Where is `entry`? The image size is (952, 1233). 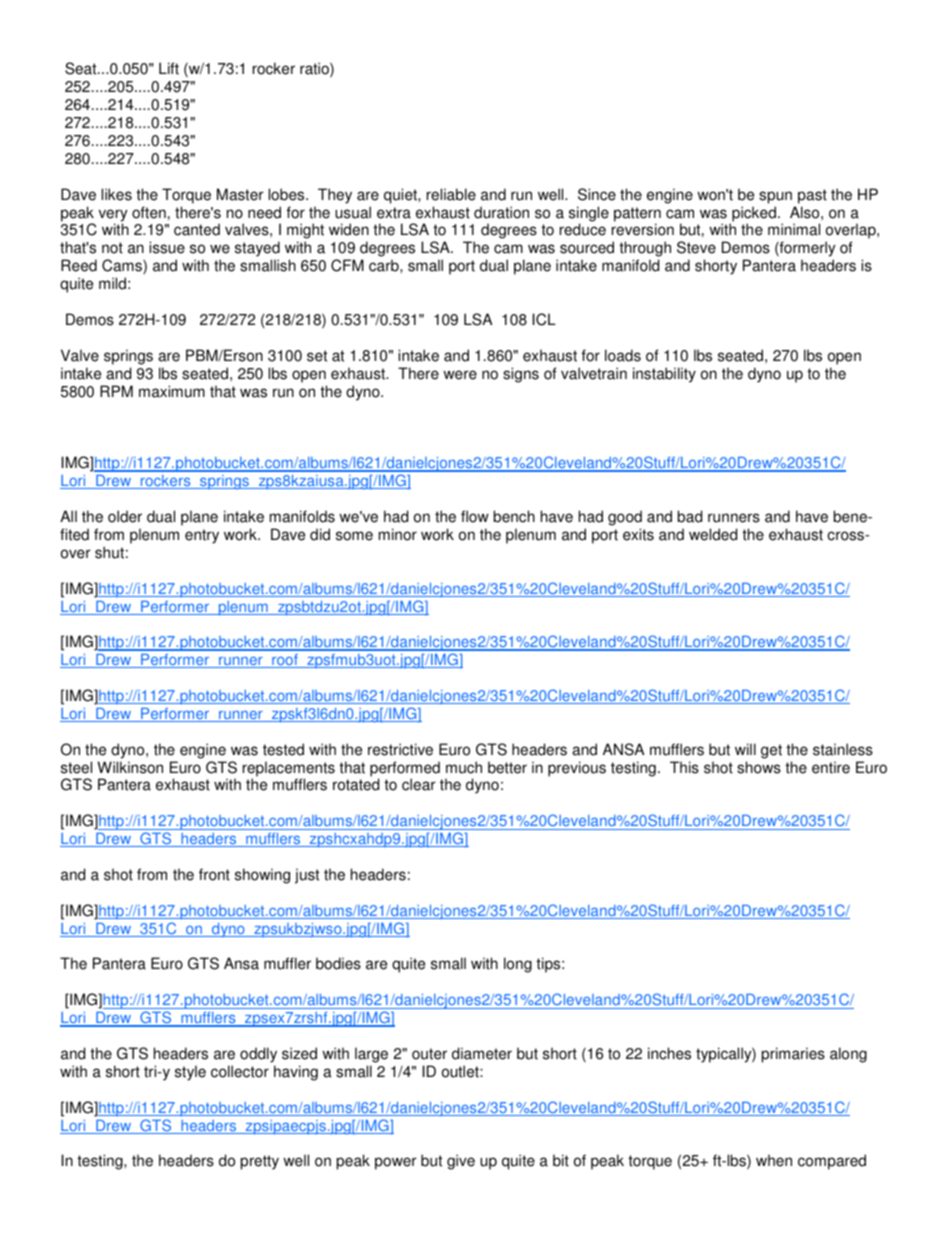
entry is located at coordinates (202, 536).
